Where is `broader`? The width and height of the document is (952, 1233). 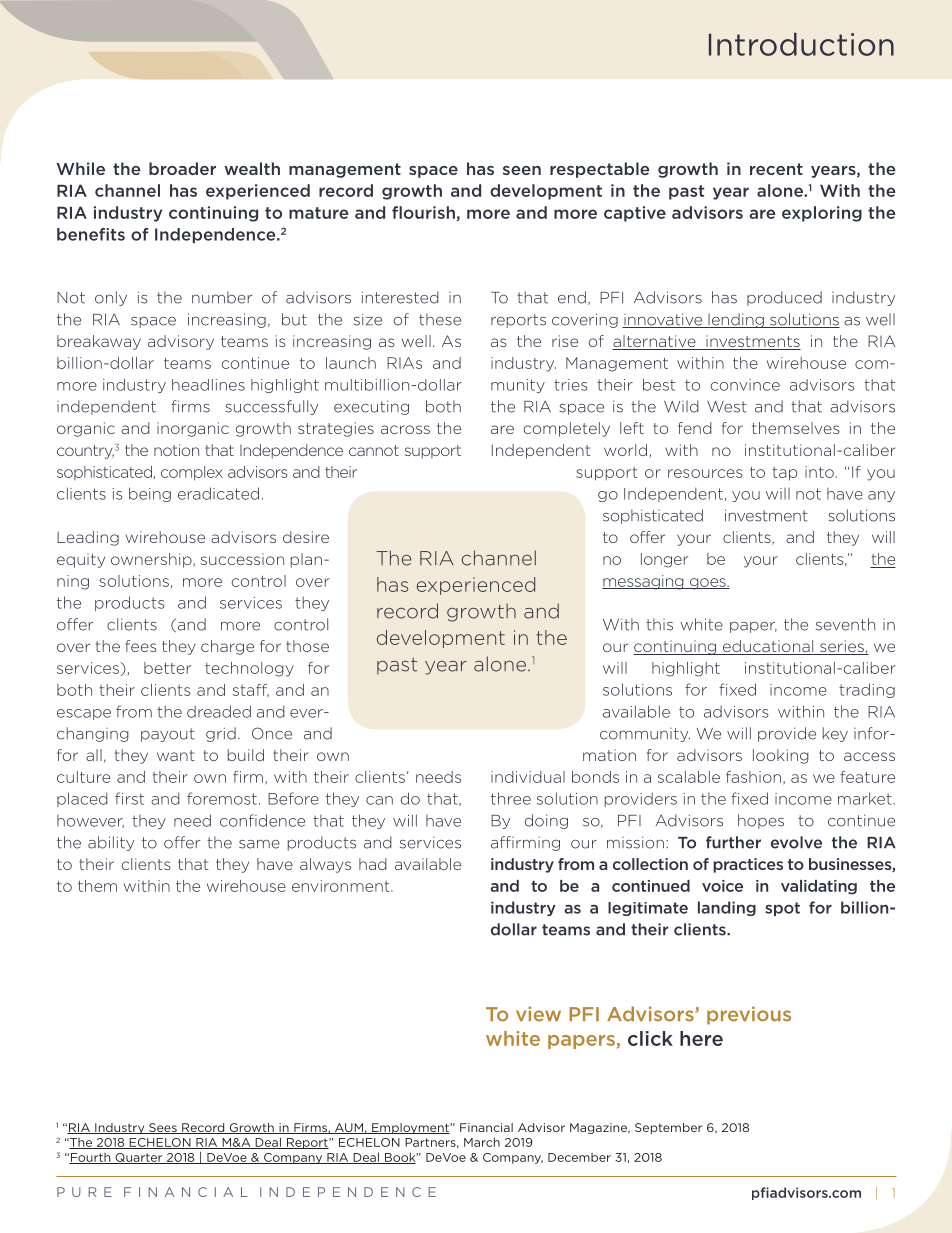 broader is located at coordinates (182, 168).
